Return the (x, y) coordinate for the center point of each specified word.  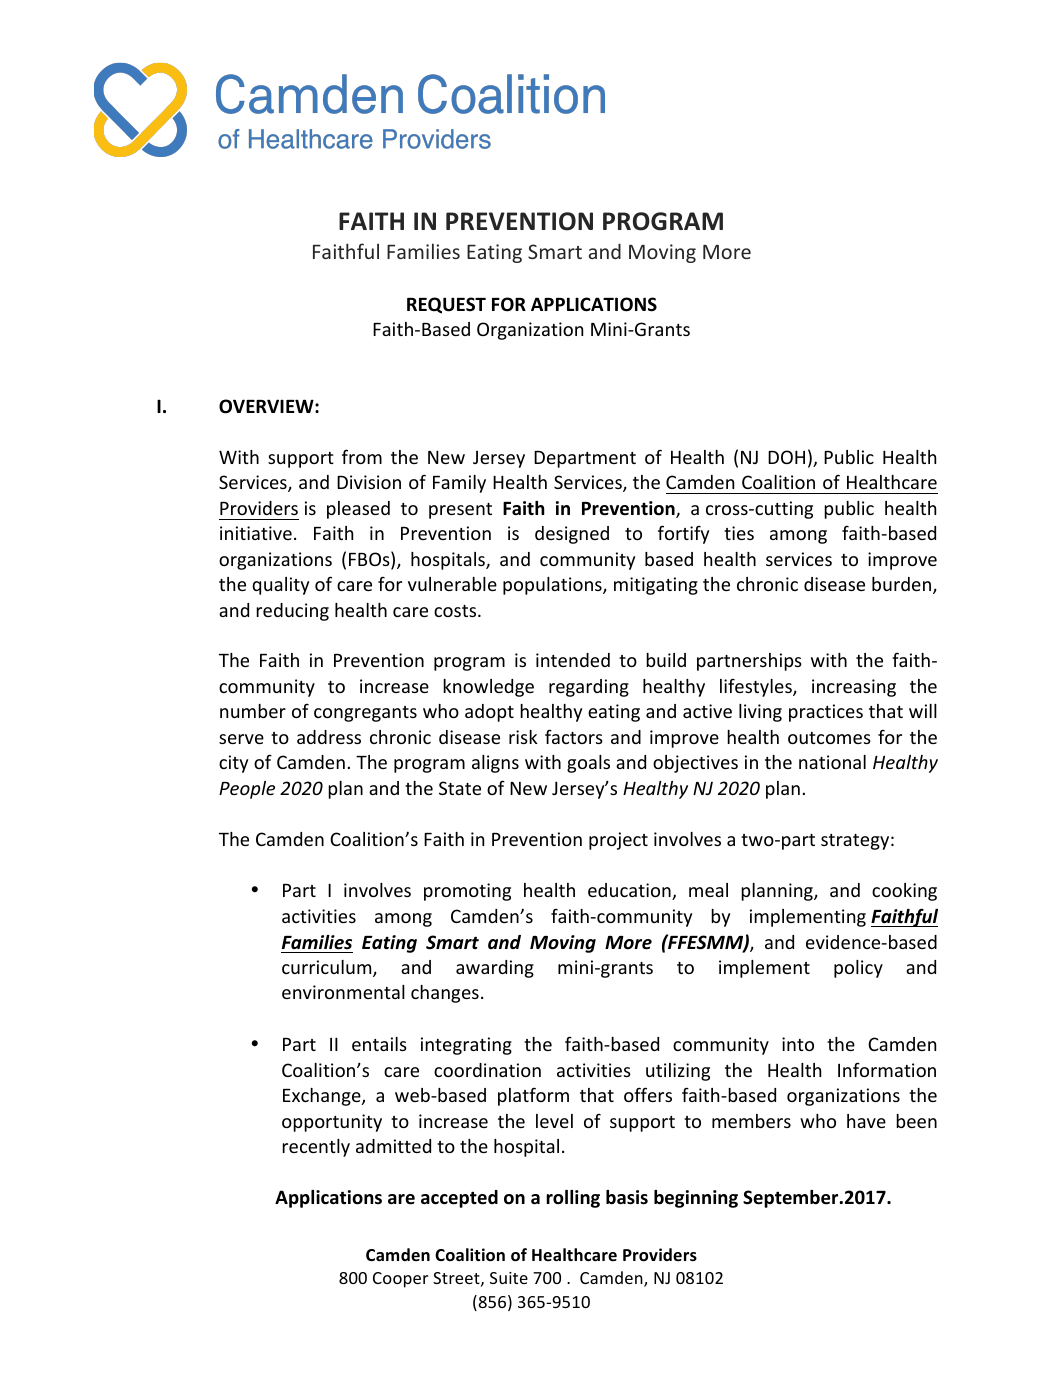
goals (588, 764)
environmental (343, 992)
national (832, 762)
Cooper (400, 1280)
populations (553, 586)
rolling (573, 1199)
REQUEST (446, 305)
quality (280, 586)
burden (903, 585)
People (247, 790)
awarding (495, 969)
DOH (786, 457)
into (798, 1044)
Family (459, 484)
